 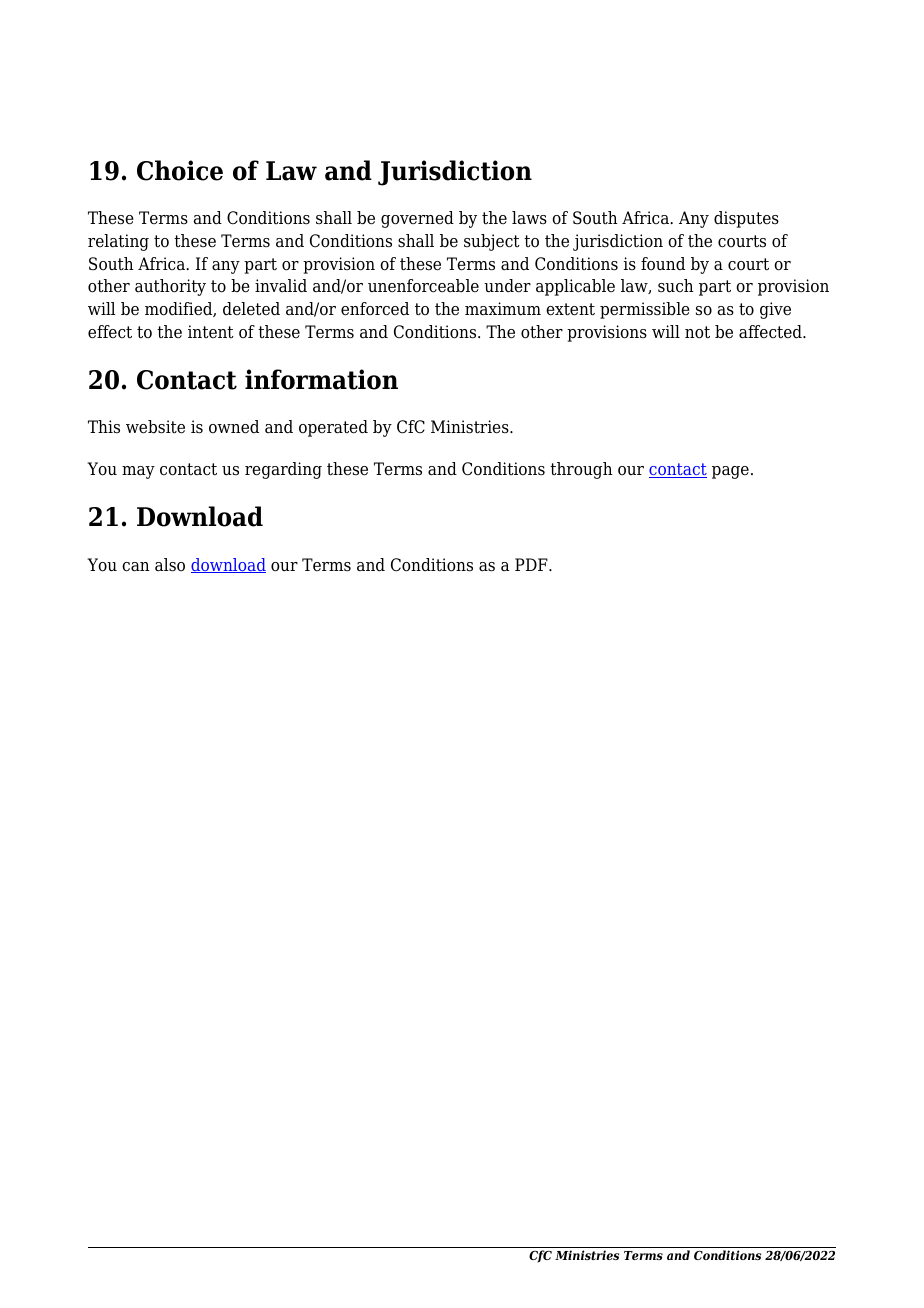 What do you see at coordinates (730, 472) in the image?
I see `page` at bounding box center [730, 472].
